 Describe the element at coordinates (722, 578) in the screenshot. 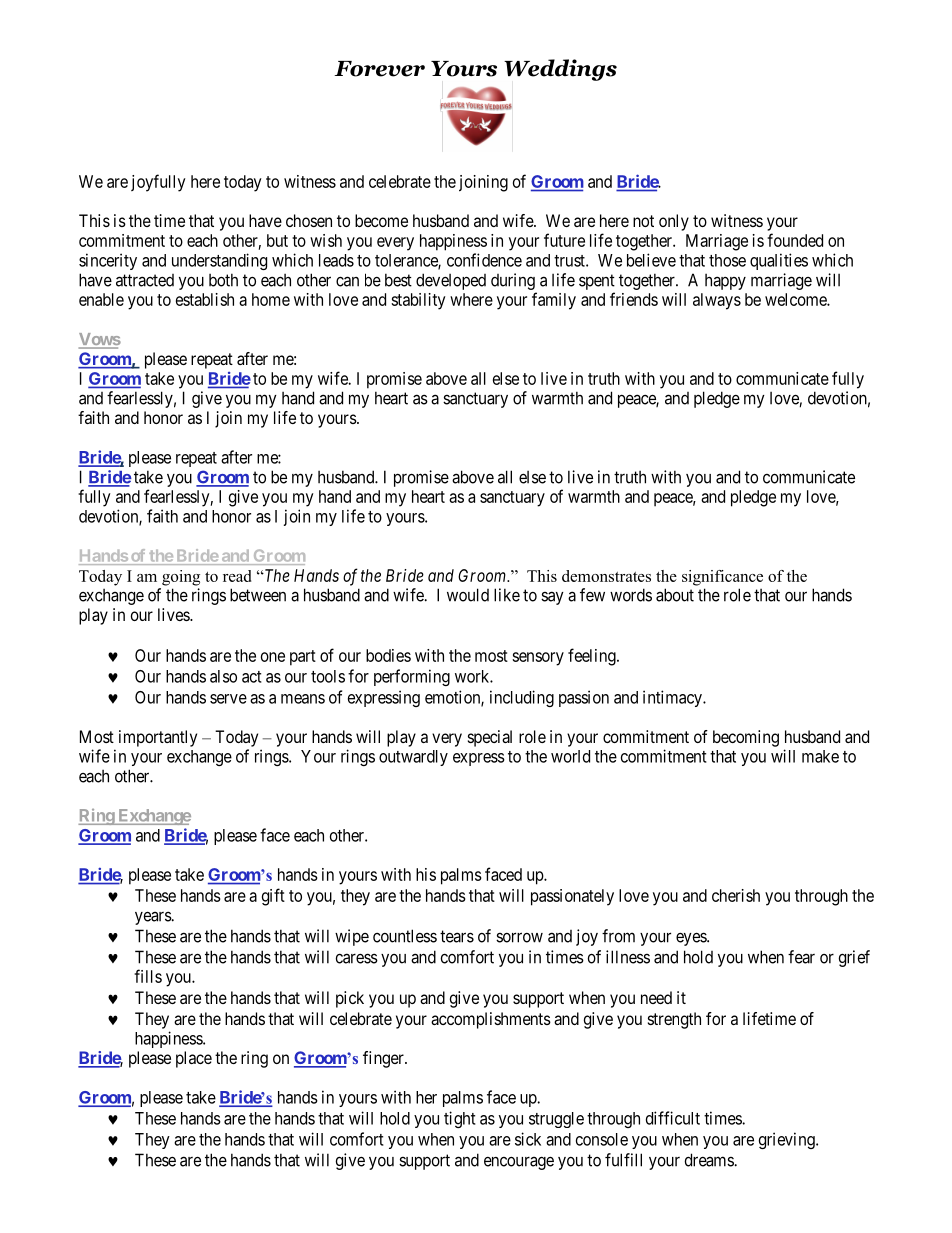

I see `significance` at that location.
